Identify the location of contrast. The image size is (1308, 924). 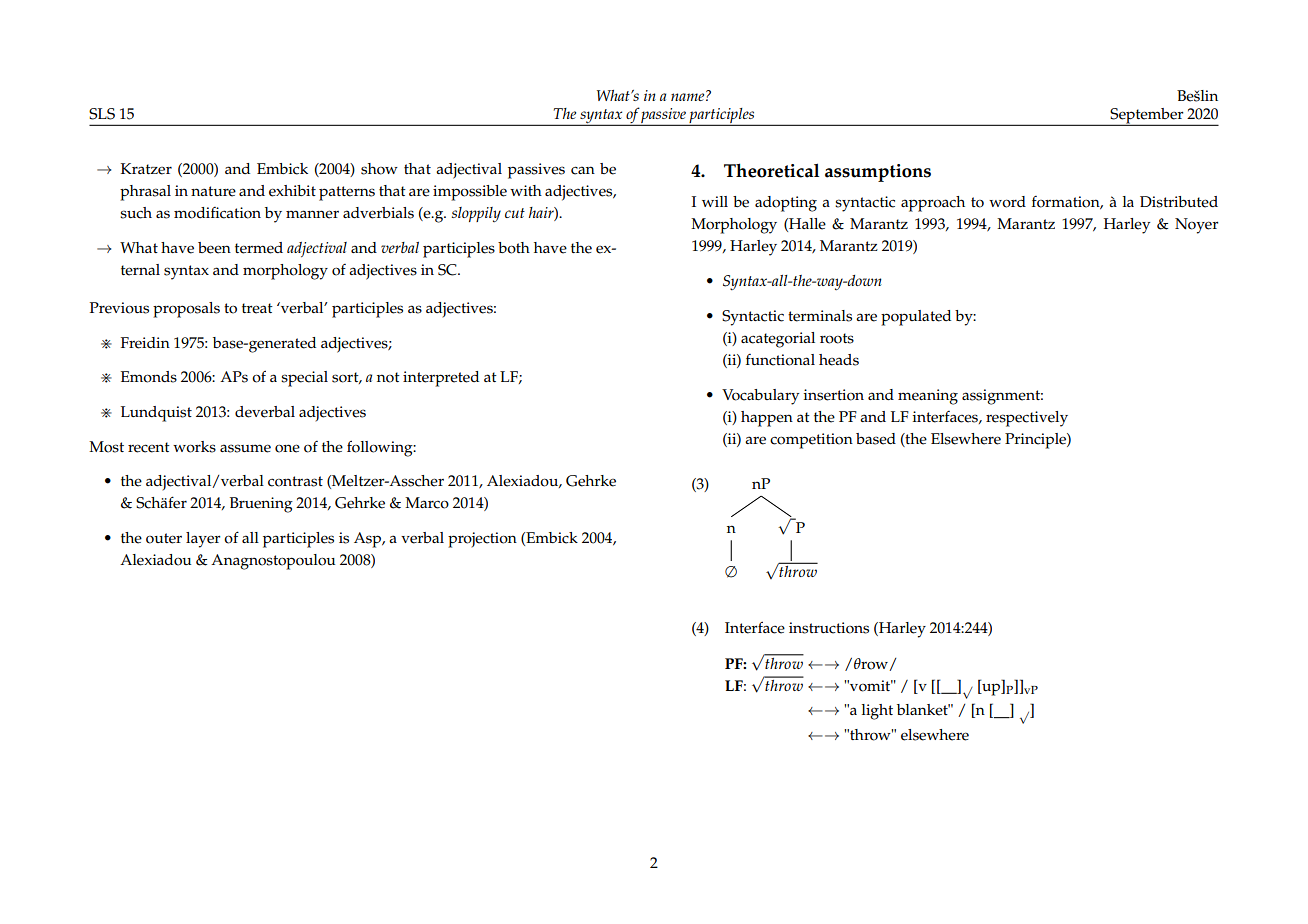
(295, 481).
